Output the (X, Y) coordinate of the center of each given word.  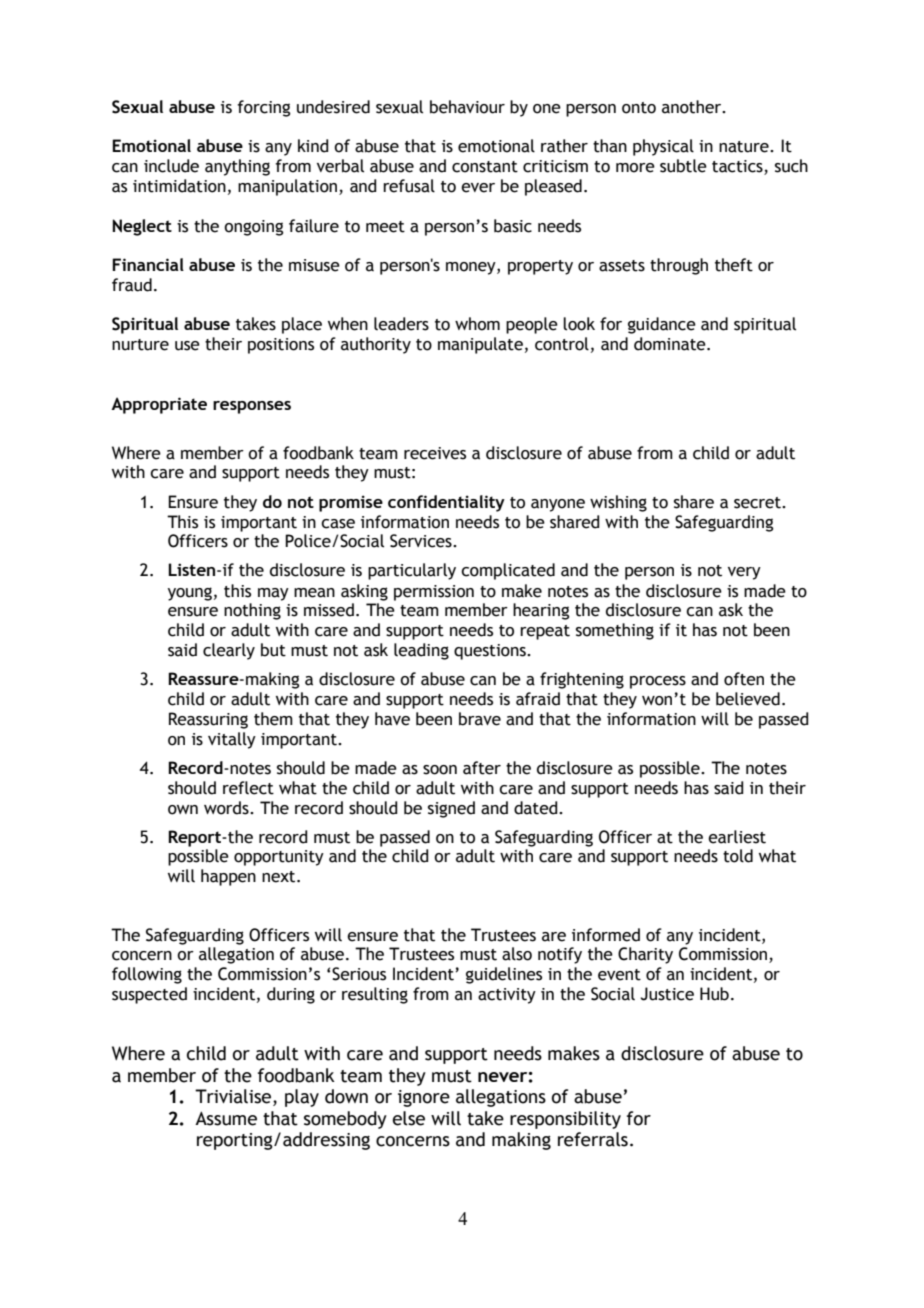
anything (237, 167)
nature (745, 147)
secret (758, 503)
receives (435, 453)
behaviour (467, 107)
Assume (226, 1118)
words (227, 808)
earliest (737, 837)
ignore (424, 1098)
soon (440, 770)
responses (252, 407)
